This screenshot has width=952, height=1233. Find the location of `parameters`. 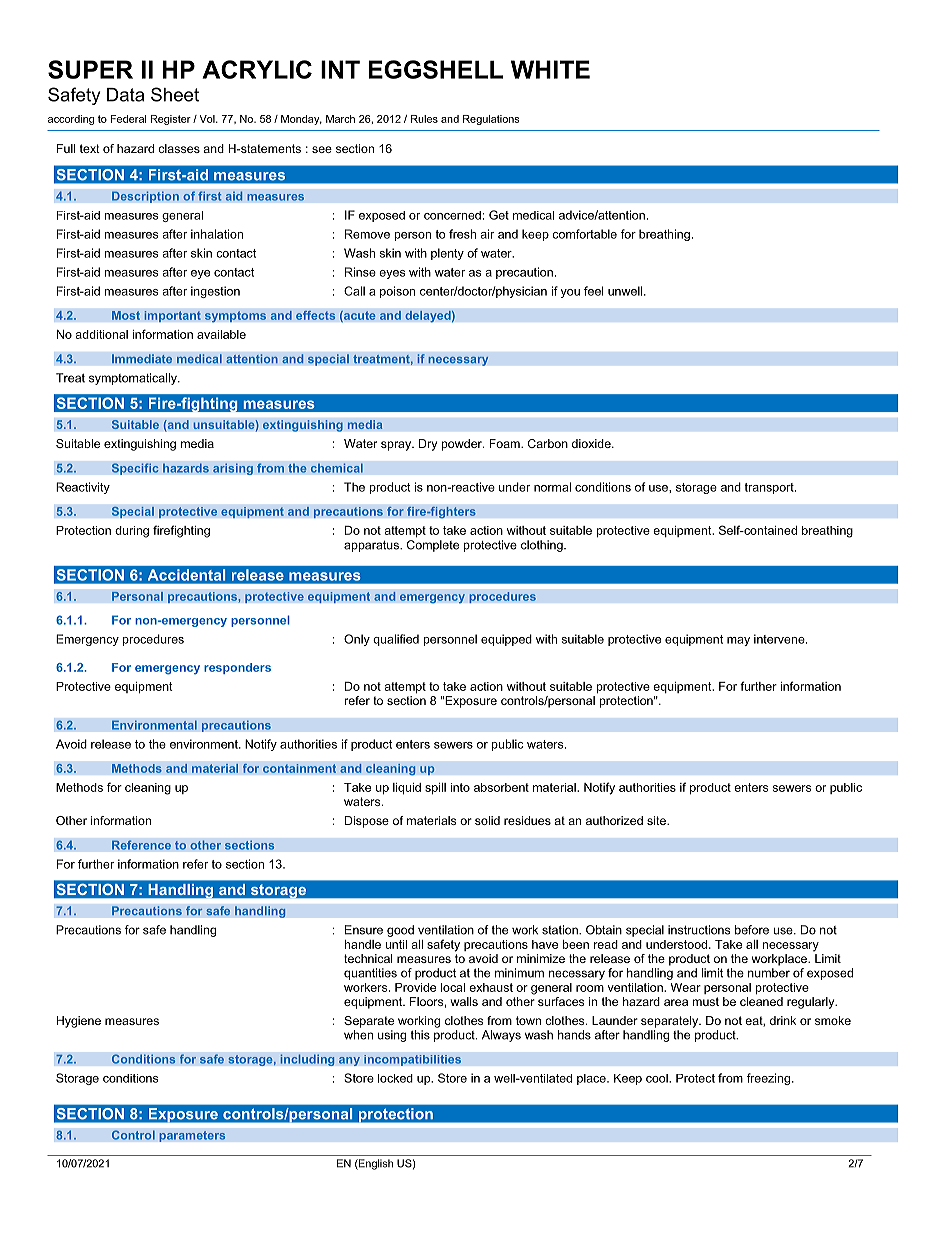

parameters is located at coordinates (192, 1136).
